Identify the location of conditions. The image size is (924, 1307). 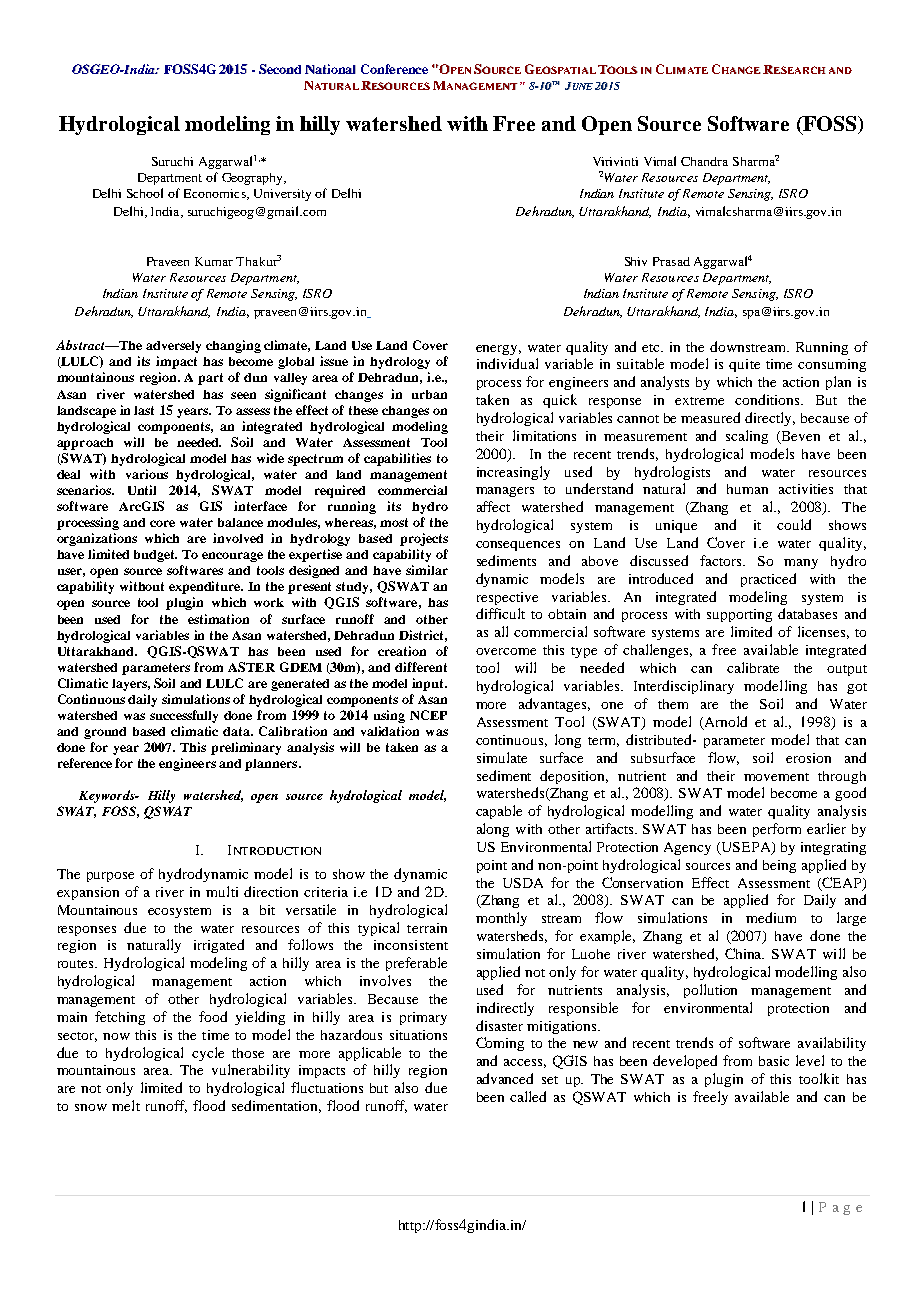
(769, 399).
